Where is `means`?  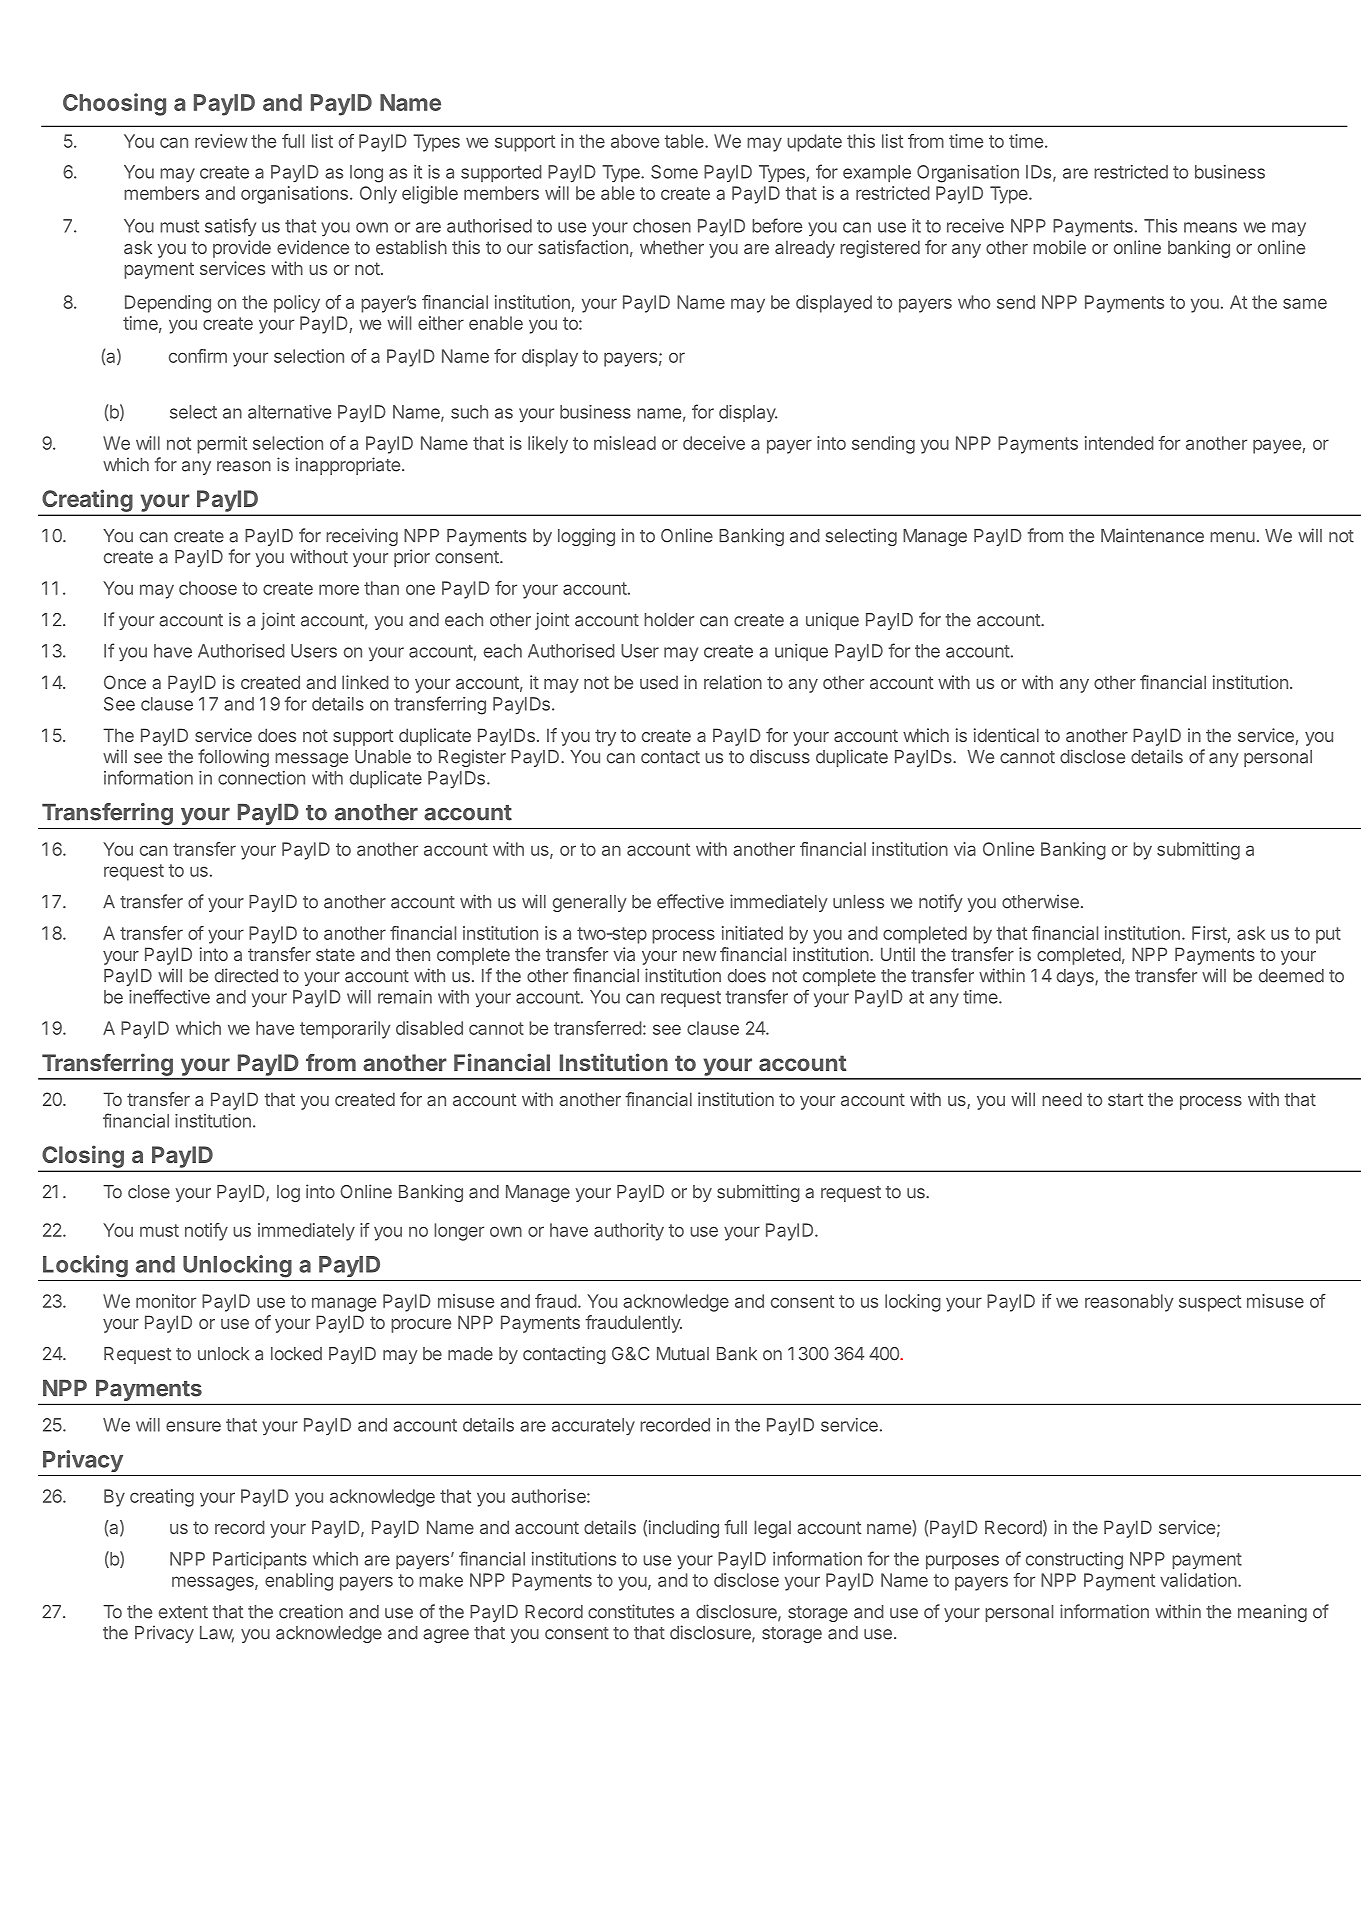 means is located at coordinates (1210, 227).
